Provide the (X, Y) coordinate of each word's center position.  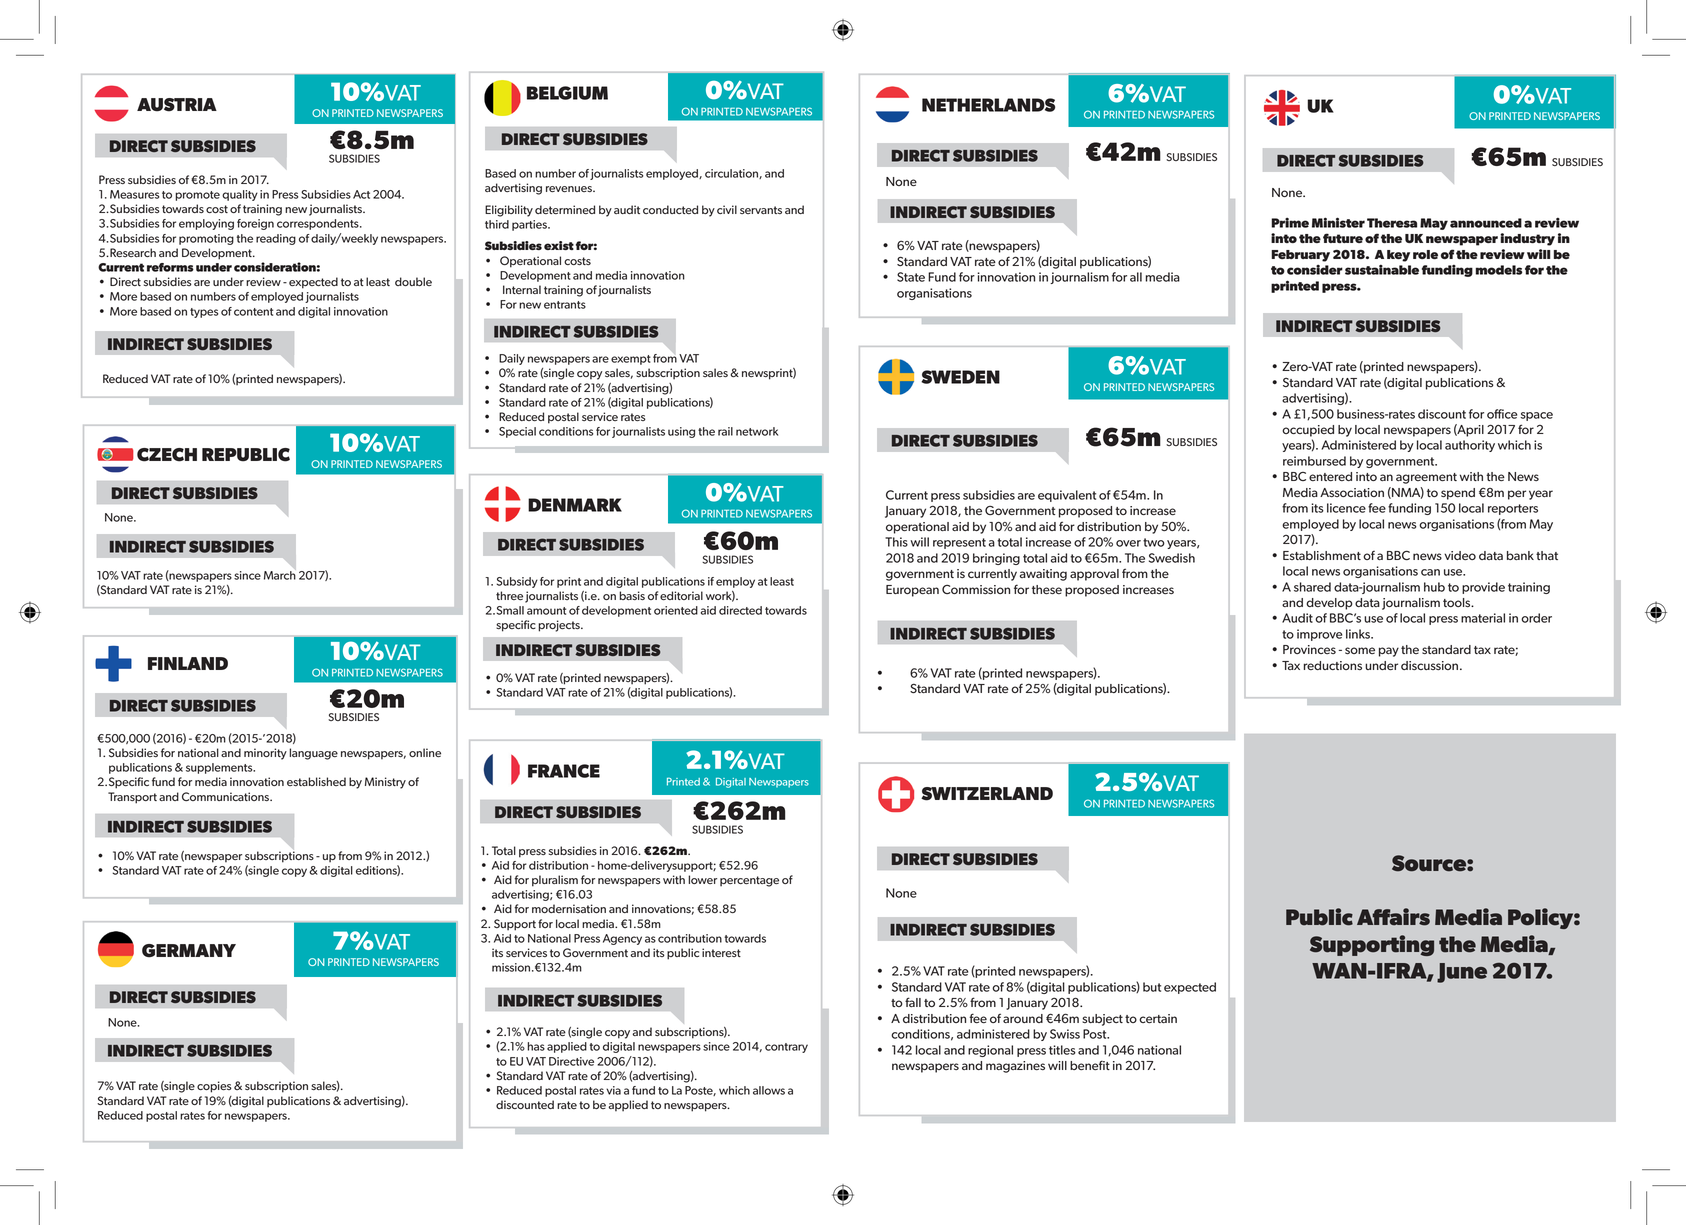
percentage (749, 881)
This (896, 542)
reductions (1333, 665)
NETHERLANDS (988, 105)
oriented (676, 610)
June (1462, 973)
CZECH (167, 455)
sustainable (1382, 270)
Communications (226, 796)
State (911, 277)
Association (1352, 492)
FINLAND (188, 663)
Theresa (1392, 223)
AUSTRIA (177, 105)
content (253, 312)
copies (214, 1087)
